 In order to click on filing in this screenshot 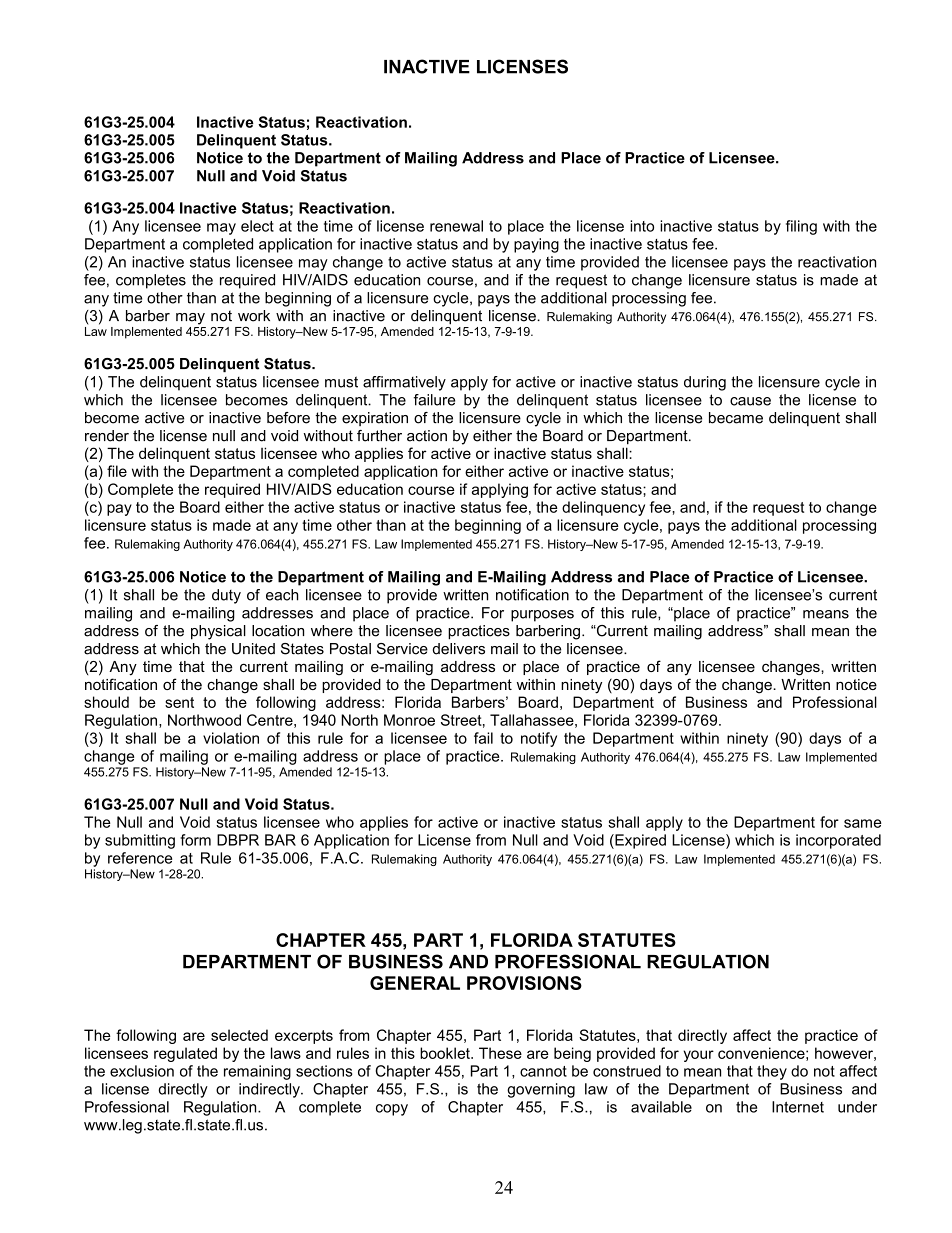, I will do `click(801, 227)`.
